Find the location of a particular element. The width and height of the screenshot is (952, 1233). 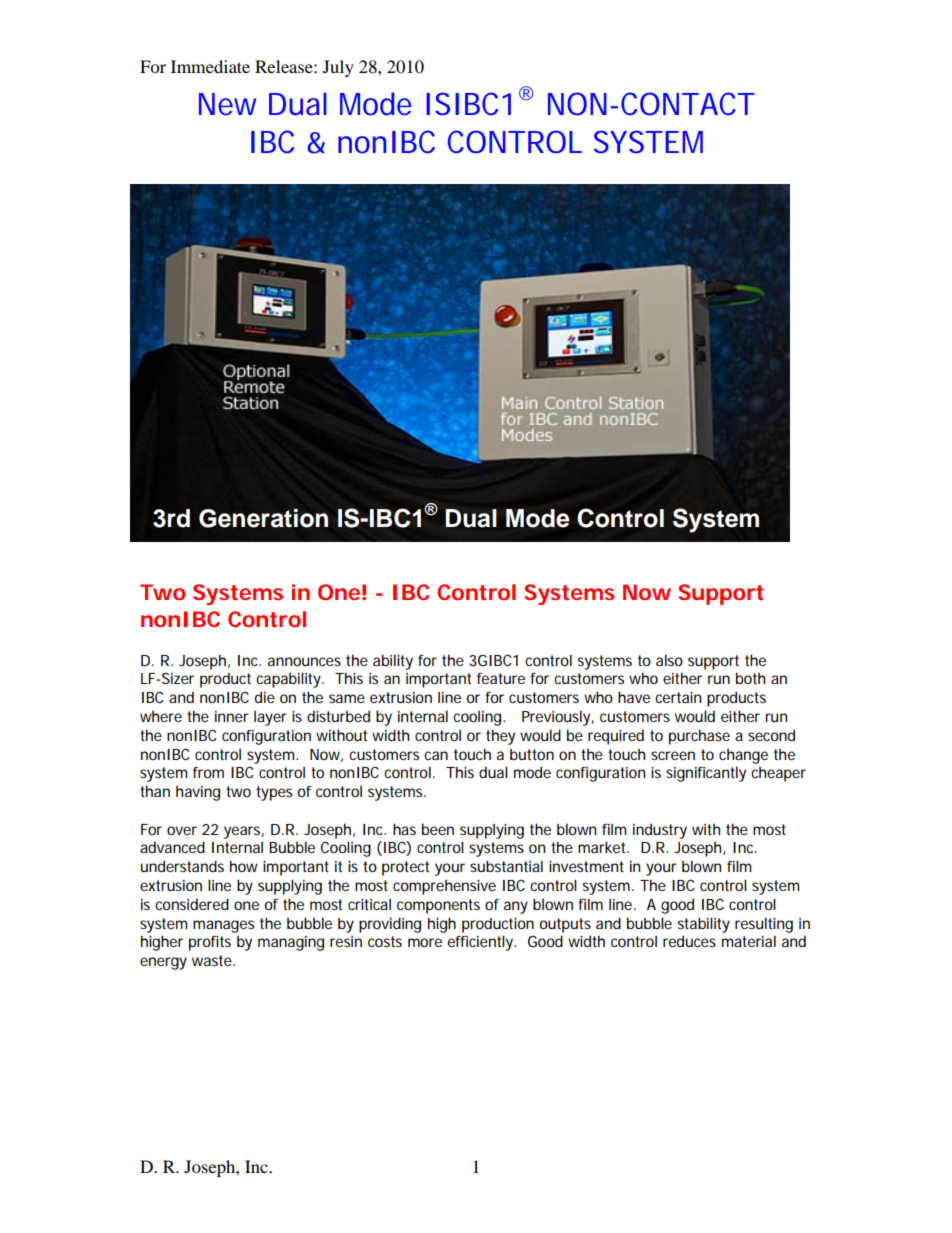

Generation is located at coordinates (263, 518).
